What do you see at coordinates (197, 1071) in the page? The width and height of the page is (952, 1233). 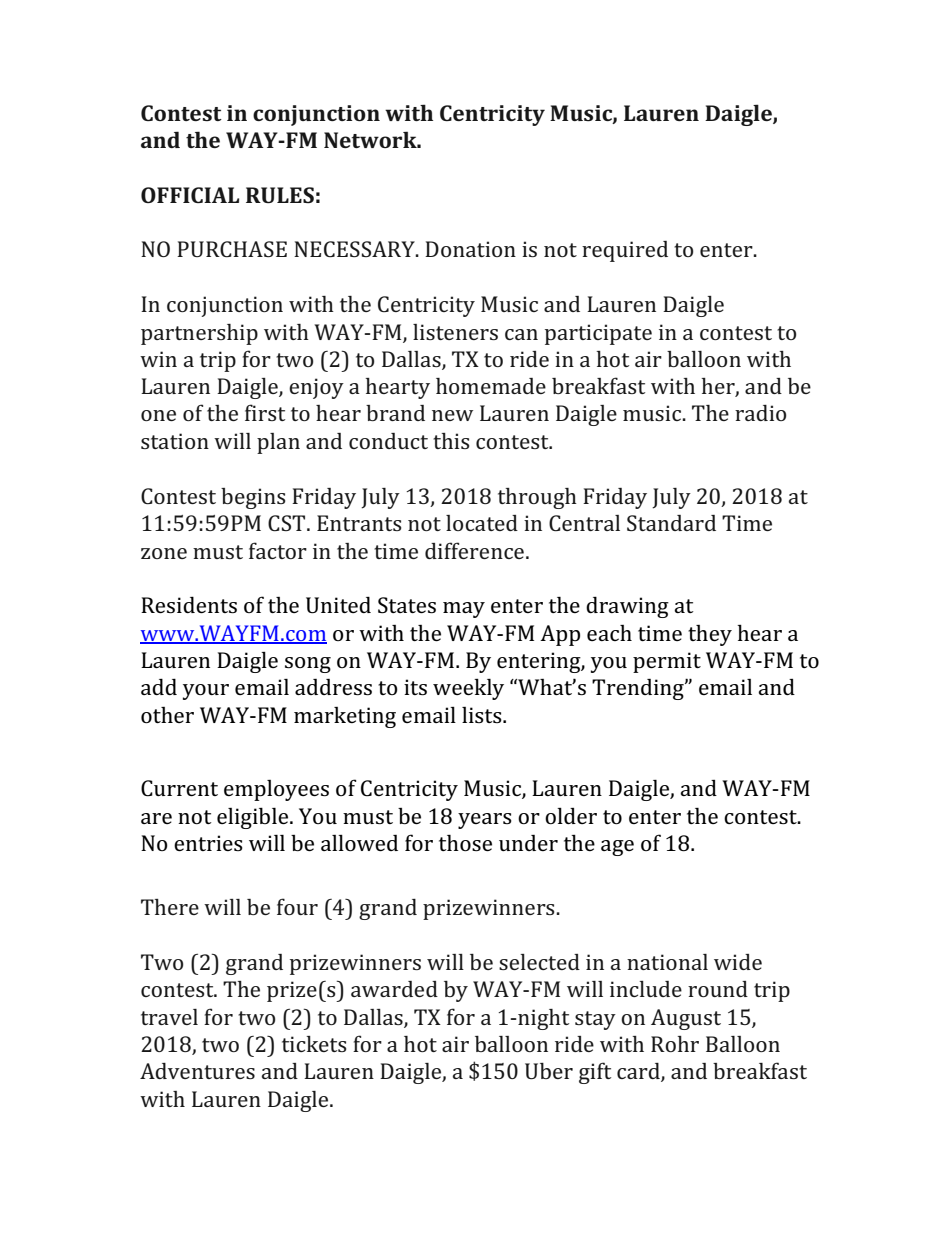 I see `Adventures` at bounding box center [197, 1071].
